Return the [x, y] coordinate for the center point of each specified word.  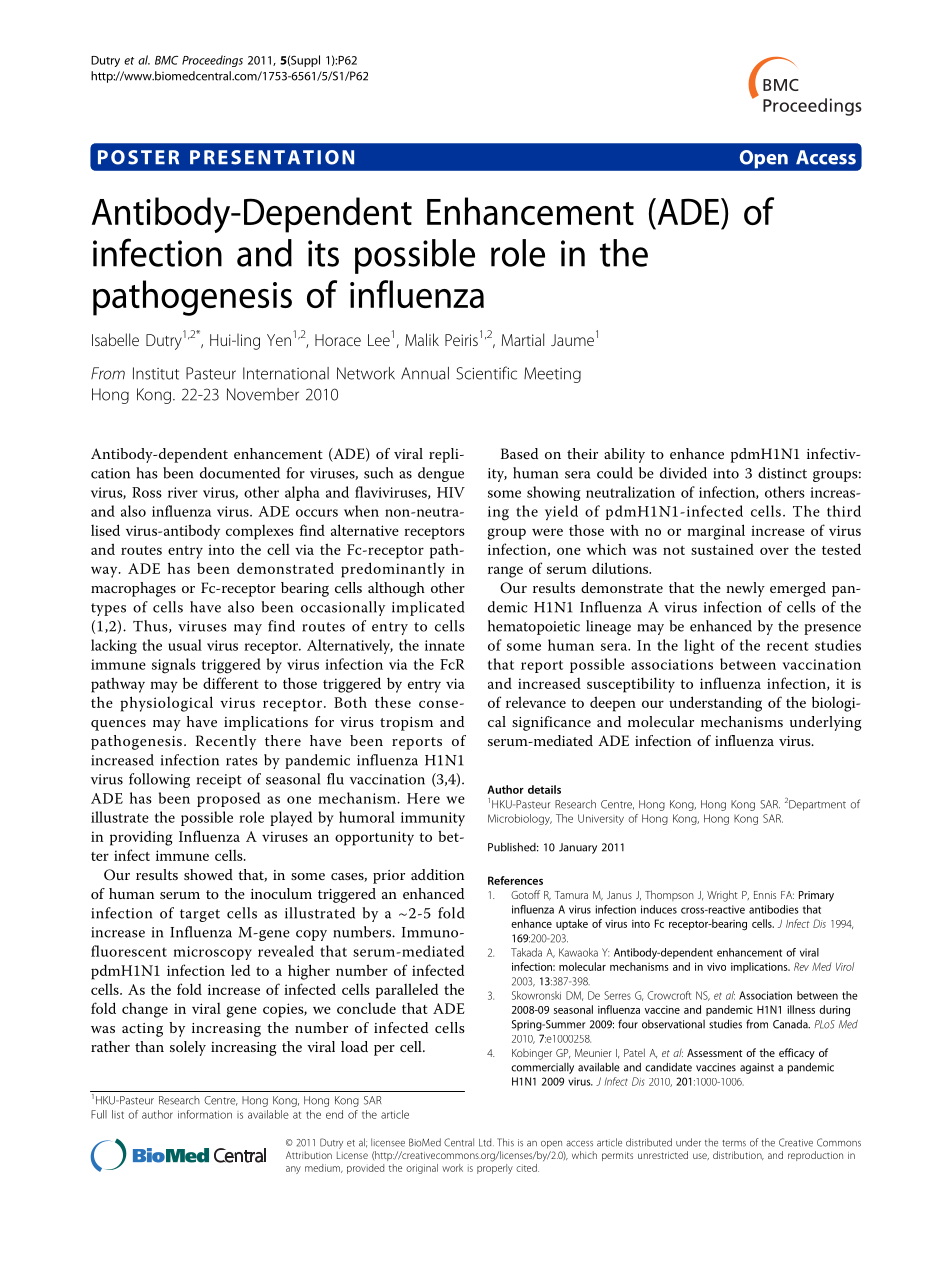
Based [519, 453]
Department [817, 805]
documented [240, 473]
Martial [523, 339]
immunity [433, 819]
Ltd [486, 1142]
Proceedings [212, 61]
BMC [166, 60]
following [159, 780]
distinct [782, 473]
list [118, 1114]
